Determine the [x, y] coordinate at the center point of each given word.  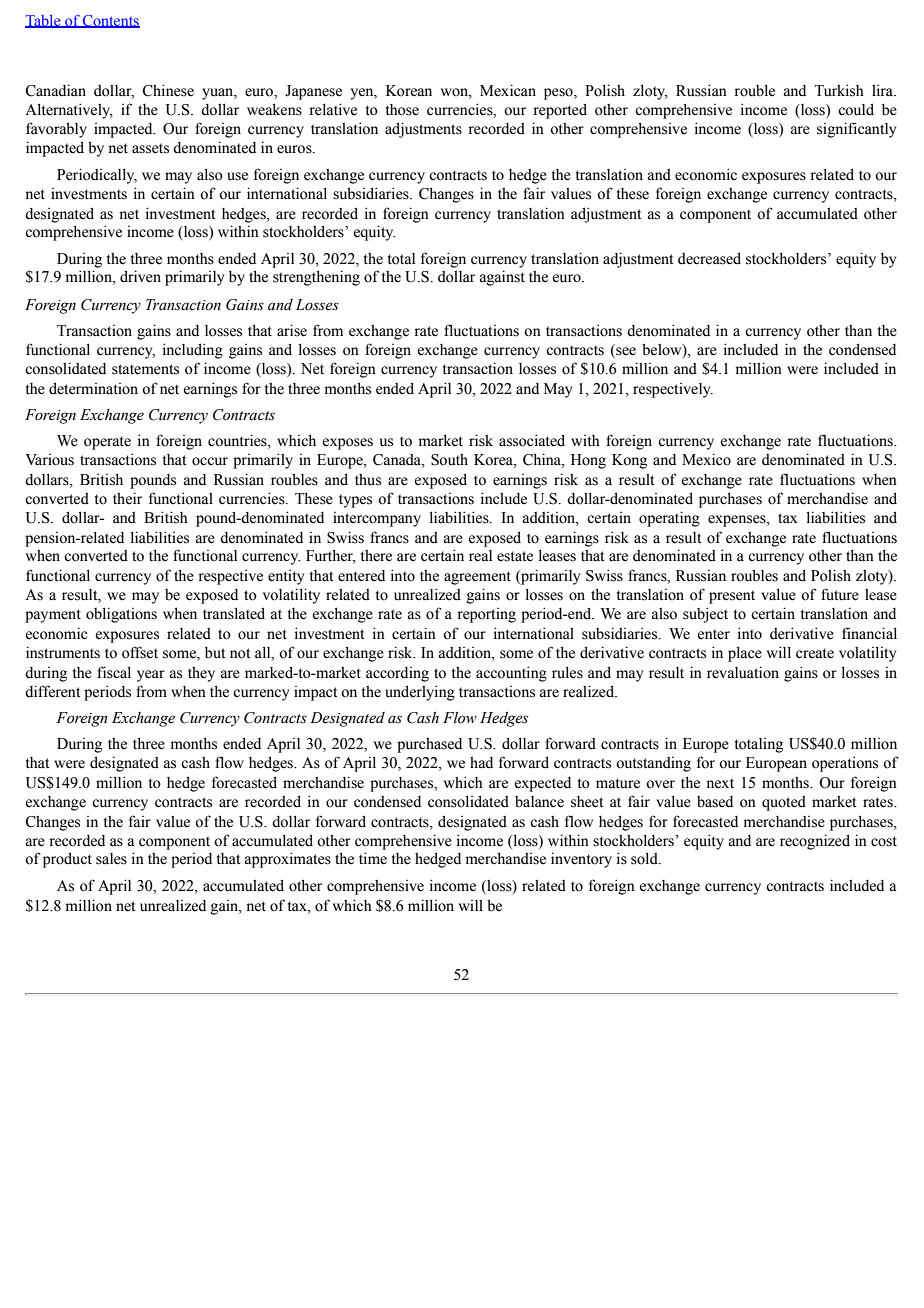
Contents [110, 21]
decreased [709, 258]
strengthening [316, 278]
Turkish [839, 90]
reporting [486, 615]
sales [111, 859]
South [449, 460]
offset [140, 652]
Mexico [706, 459]
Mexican [508, 90]
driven [140, 276]
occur [210, 461]
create [815, 653]
